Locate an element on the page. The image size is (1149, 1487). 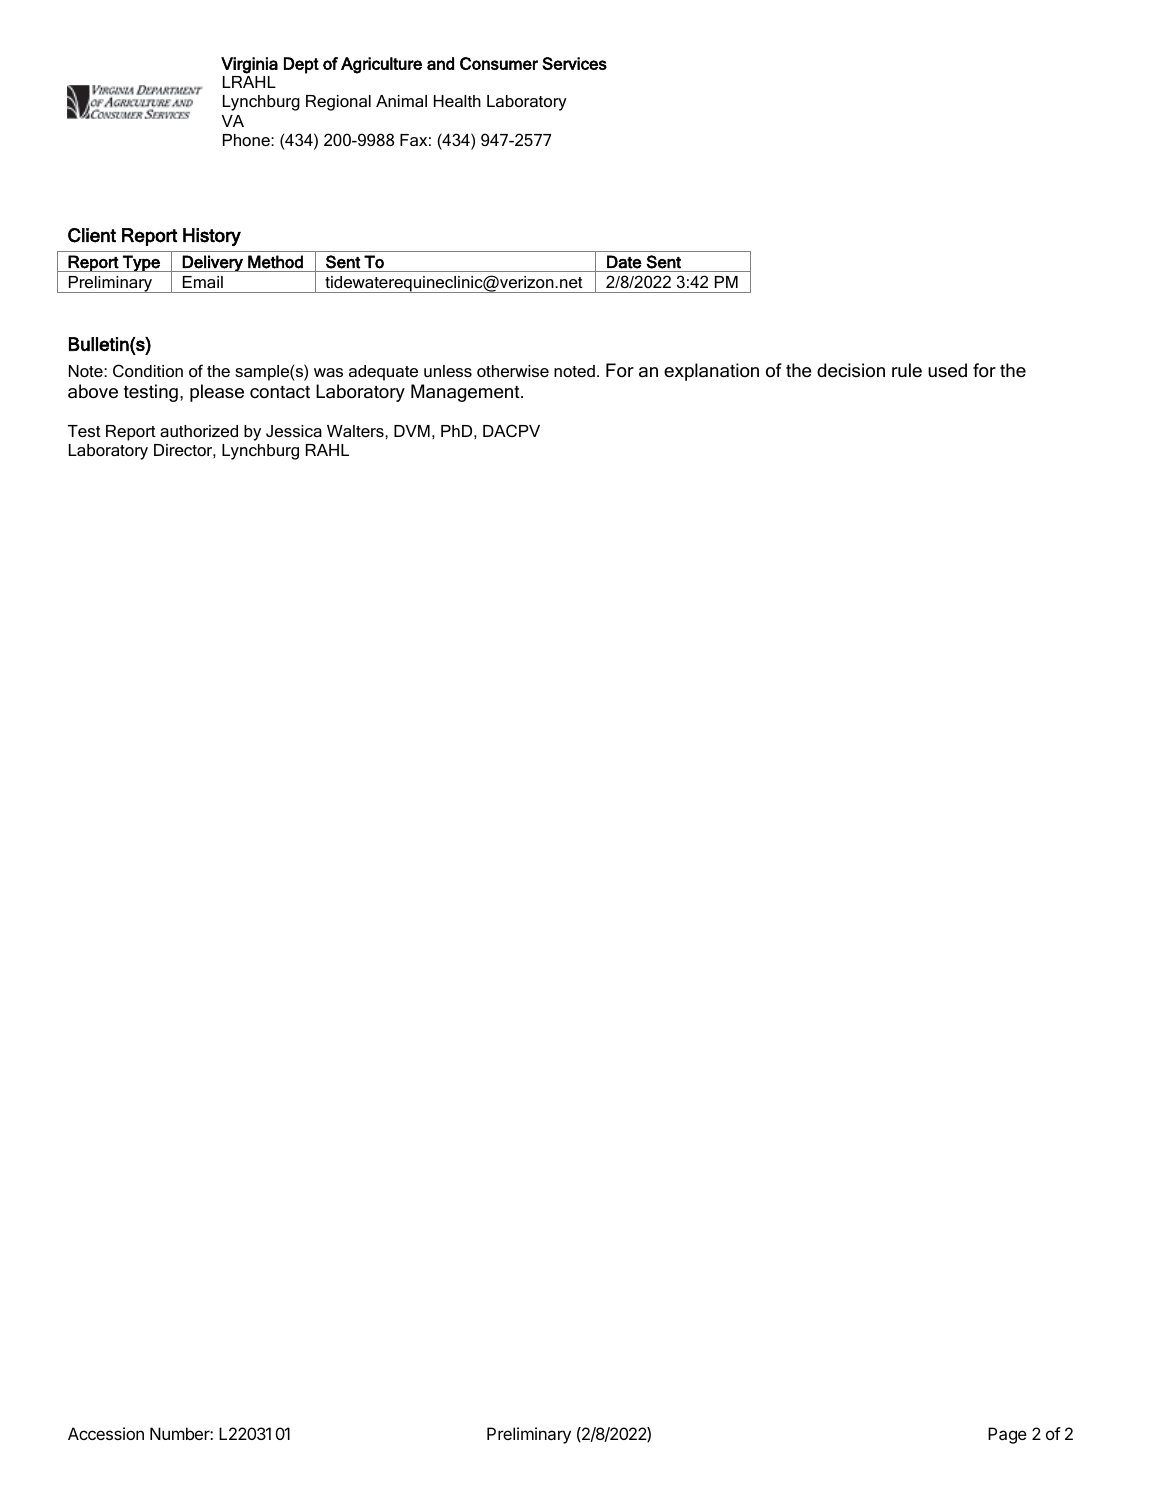
decision is located at coordinates (851, 370).
